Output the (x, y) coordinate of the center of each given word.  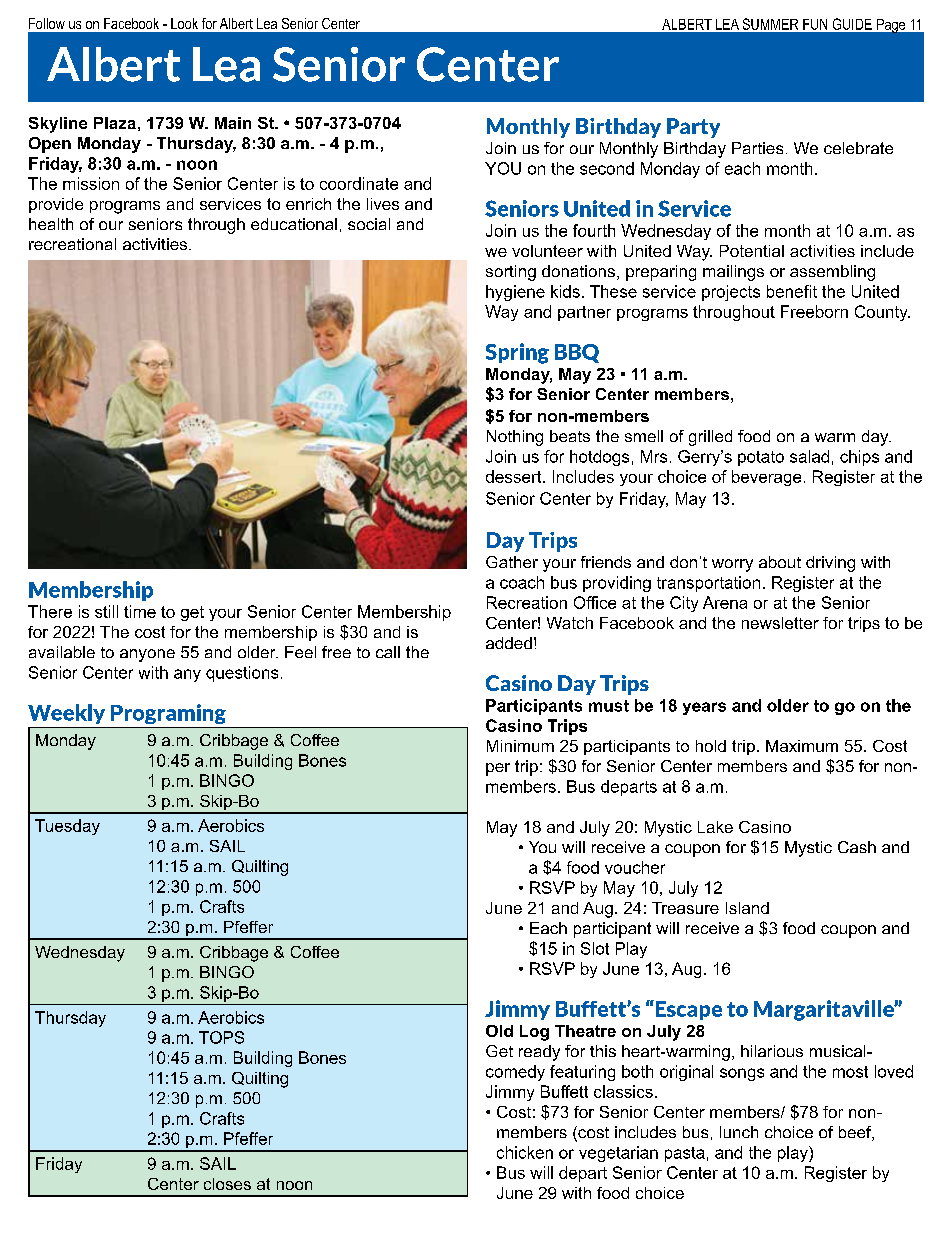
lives (383, 204)
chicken (525, 1152)
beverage (766, 478)
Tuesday (67, 827)
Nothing (515, 438)
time (140, 611)
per (498, 769)
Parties (757, 148)
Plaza (115, 123)
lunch (739, 1132)
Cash (857, 847)
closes (227, 1184)
